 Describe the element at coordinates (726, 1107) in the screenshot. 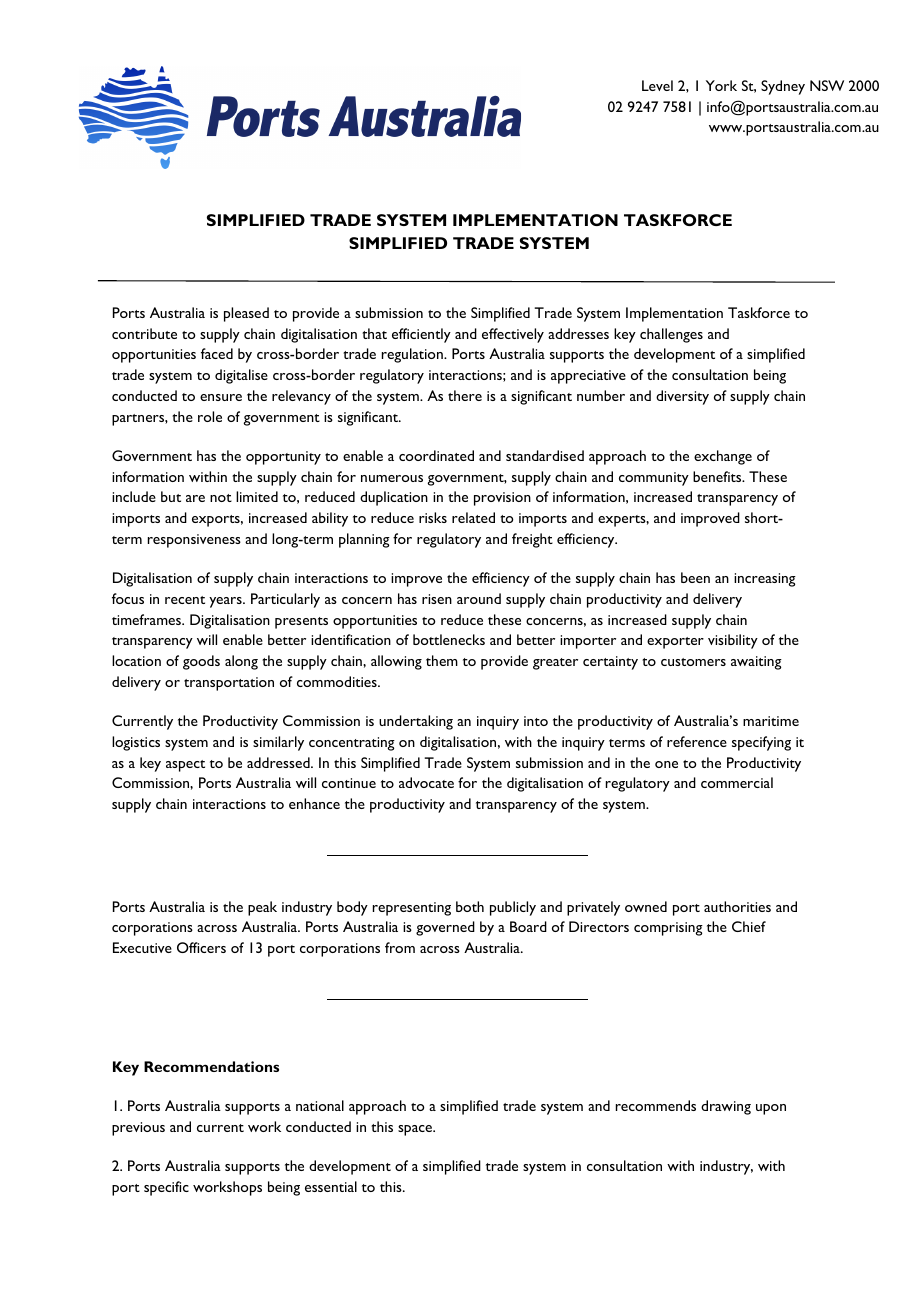

I see `drawing` at that location.
